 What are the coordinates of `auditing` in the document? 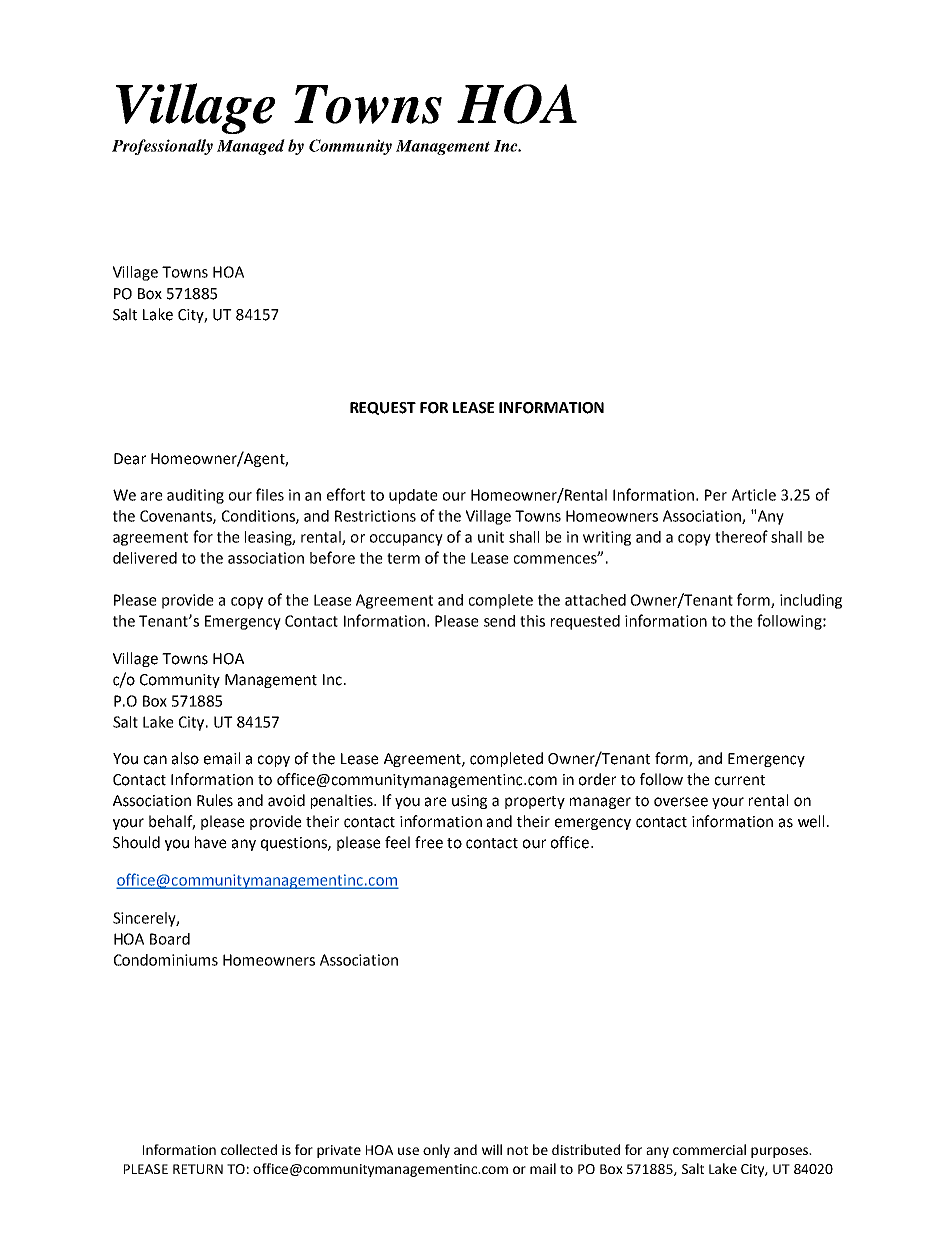 It's located at (195, 496).
